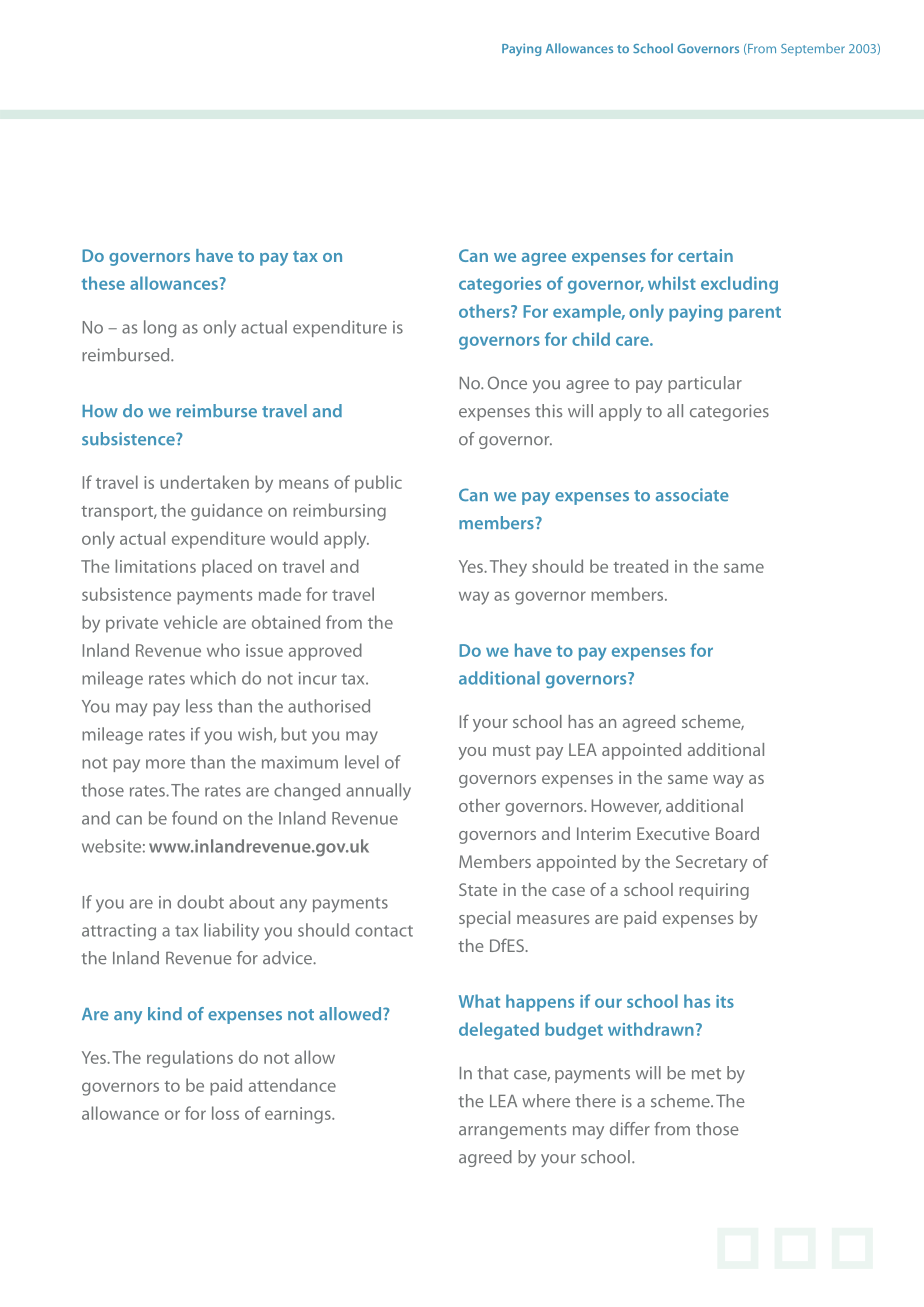  Describe the element at coordinates (640, 566) in the document. I see `treated` at that location.
